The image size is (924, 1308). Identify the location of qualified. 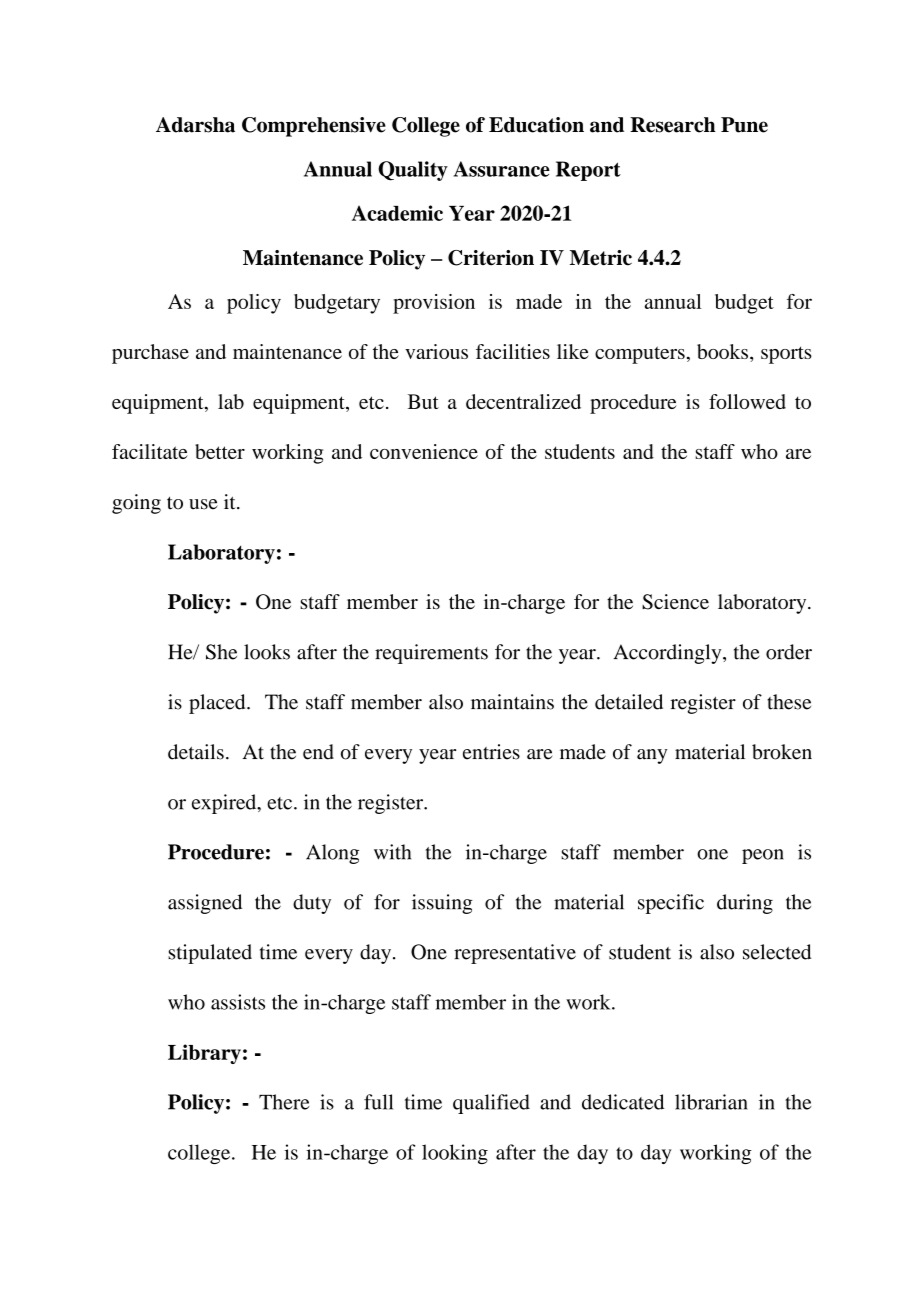
(491, 1104).
